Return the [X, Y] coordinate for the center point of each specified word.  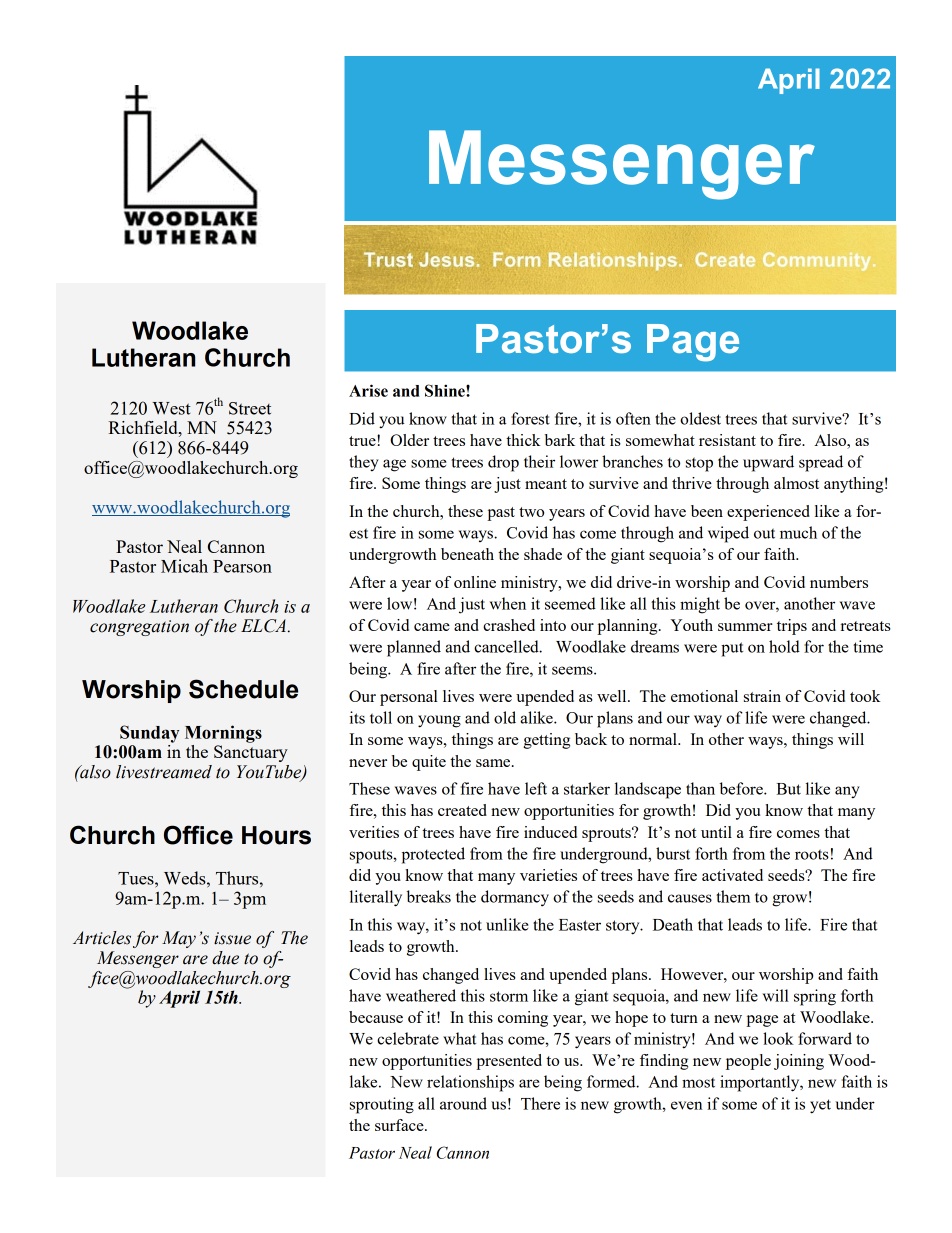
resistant [727, 440]
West [171, 408]
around [463, 1103]
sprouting [382, 1105]
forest [530, 418]
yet [820, 1106]
